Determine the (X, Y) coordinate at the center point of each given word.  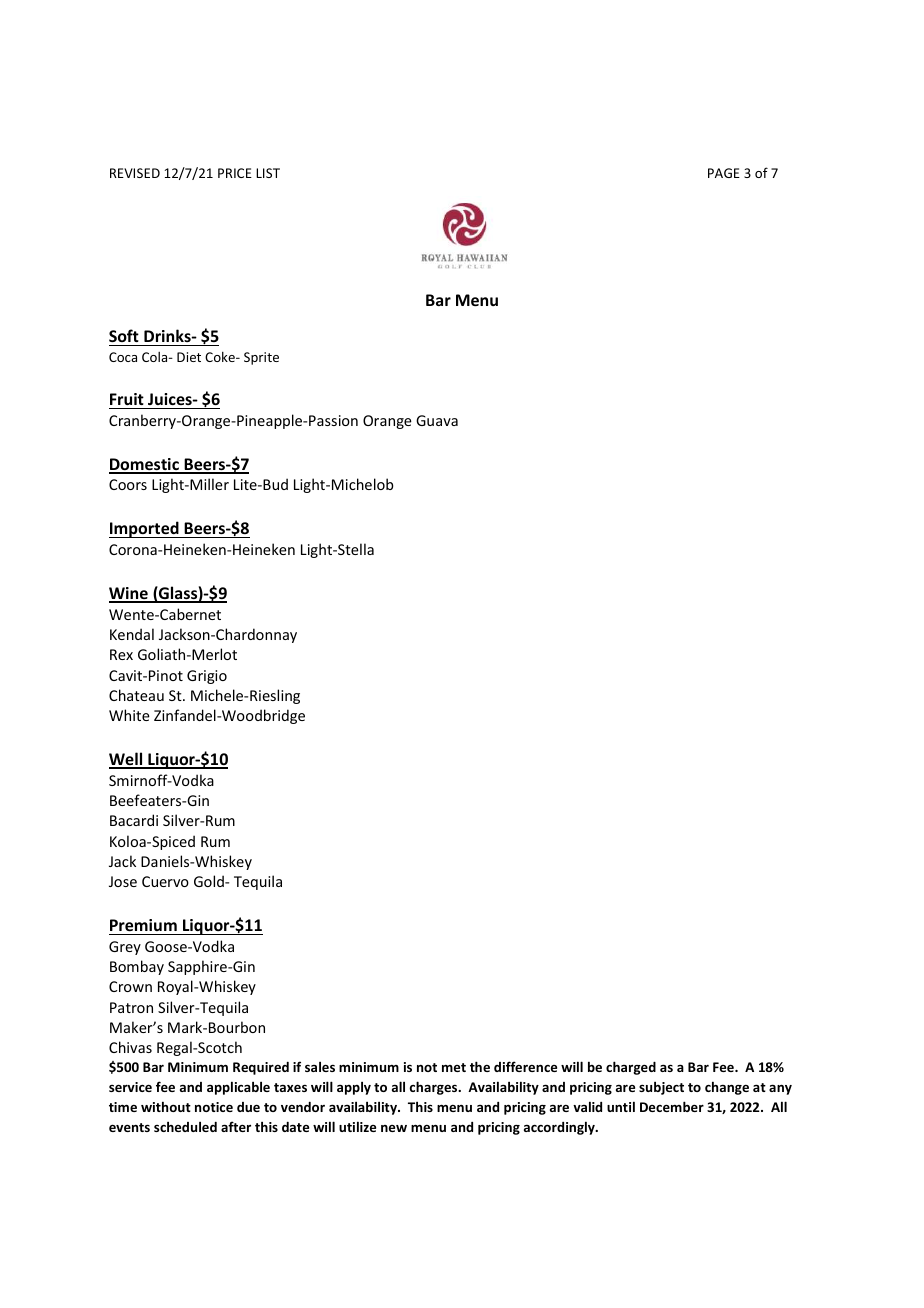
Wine (129, 594)
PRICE (235, 173)
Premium (143, 925)
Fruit (127, 399)
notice (214, 1107)
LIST (268, 173)
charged (631, 1068)
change (727, 1088)
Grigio (207, 677)
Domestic (145, 465)
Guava (437, 420)
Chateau (136, 695)
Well (127, 760)
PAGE (724, 173)
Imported (145, 529)
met (454, 1067)
